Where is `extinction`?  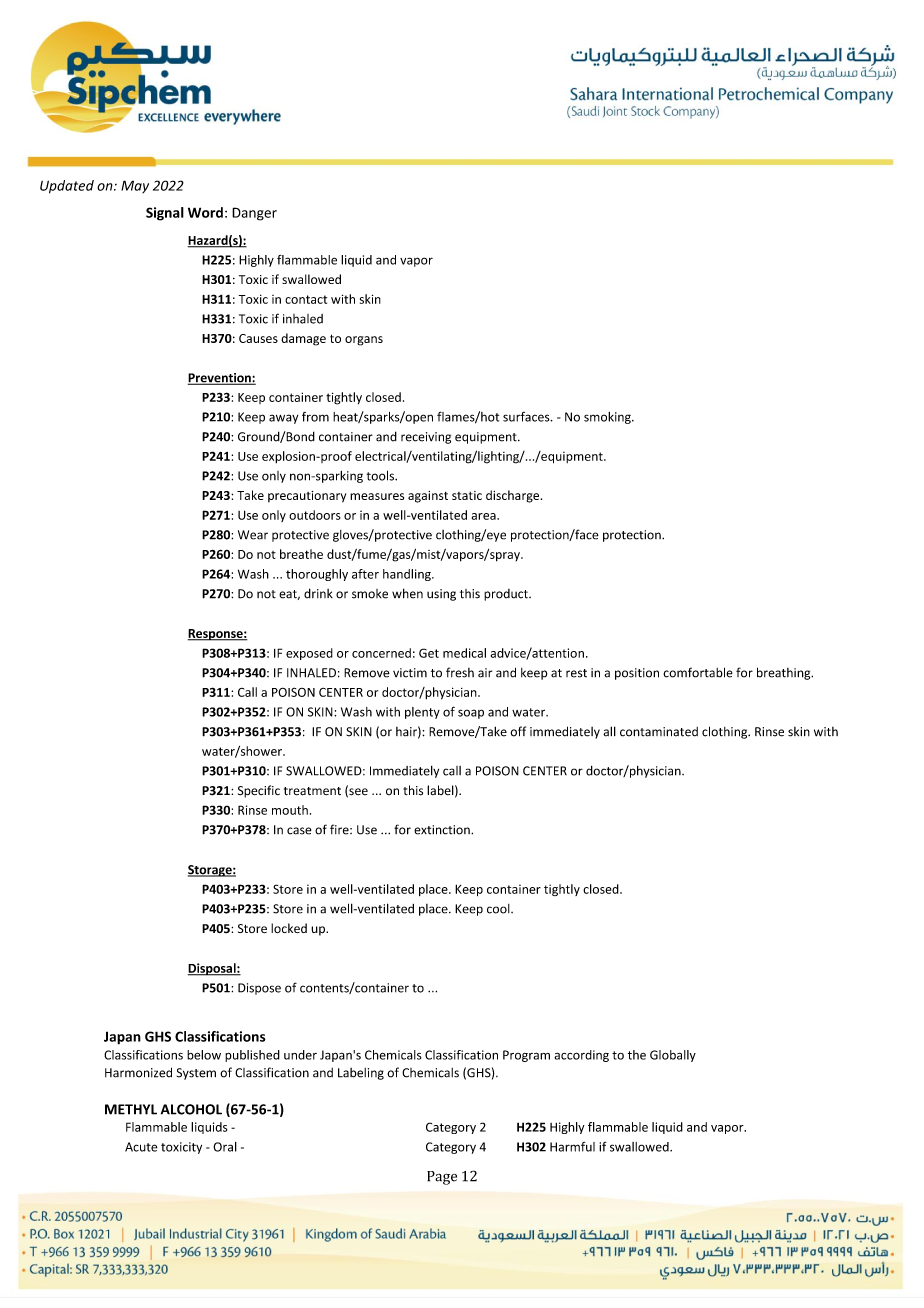 extinction is located at coordinates (443, 830).
